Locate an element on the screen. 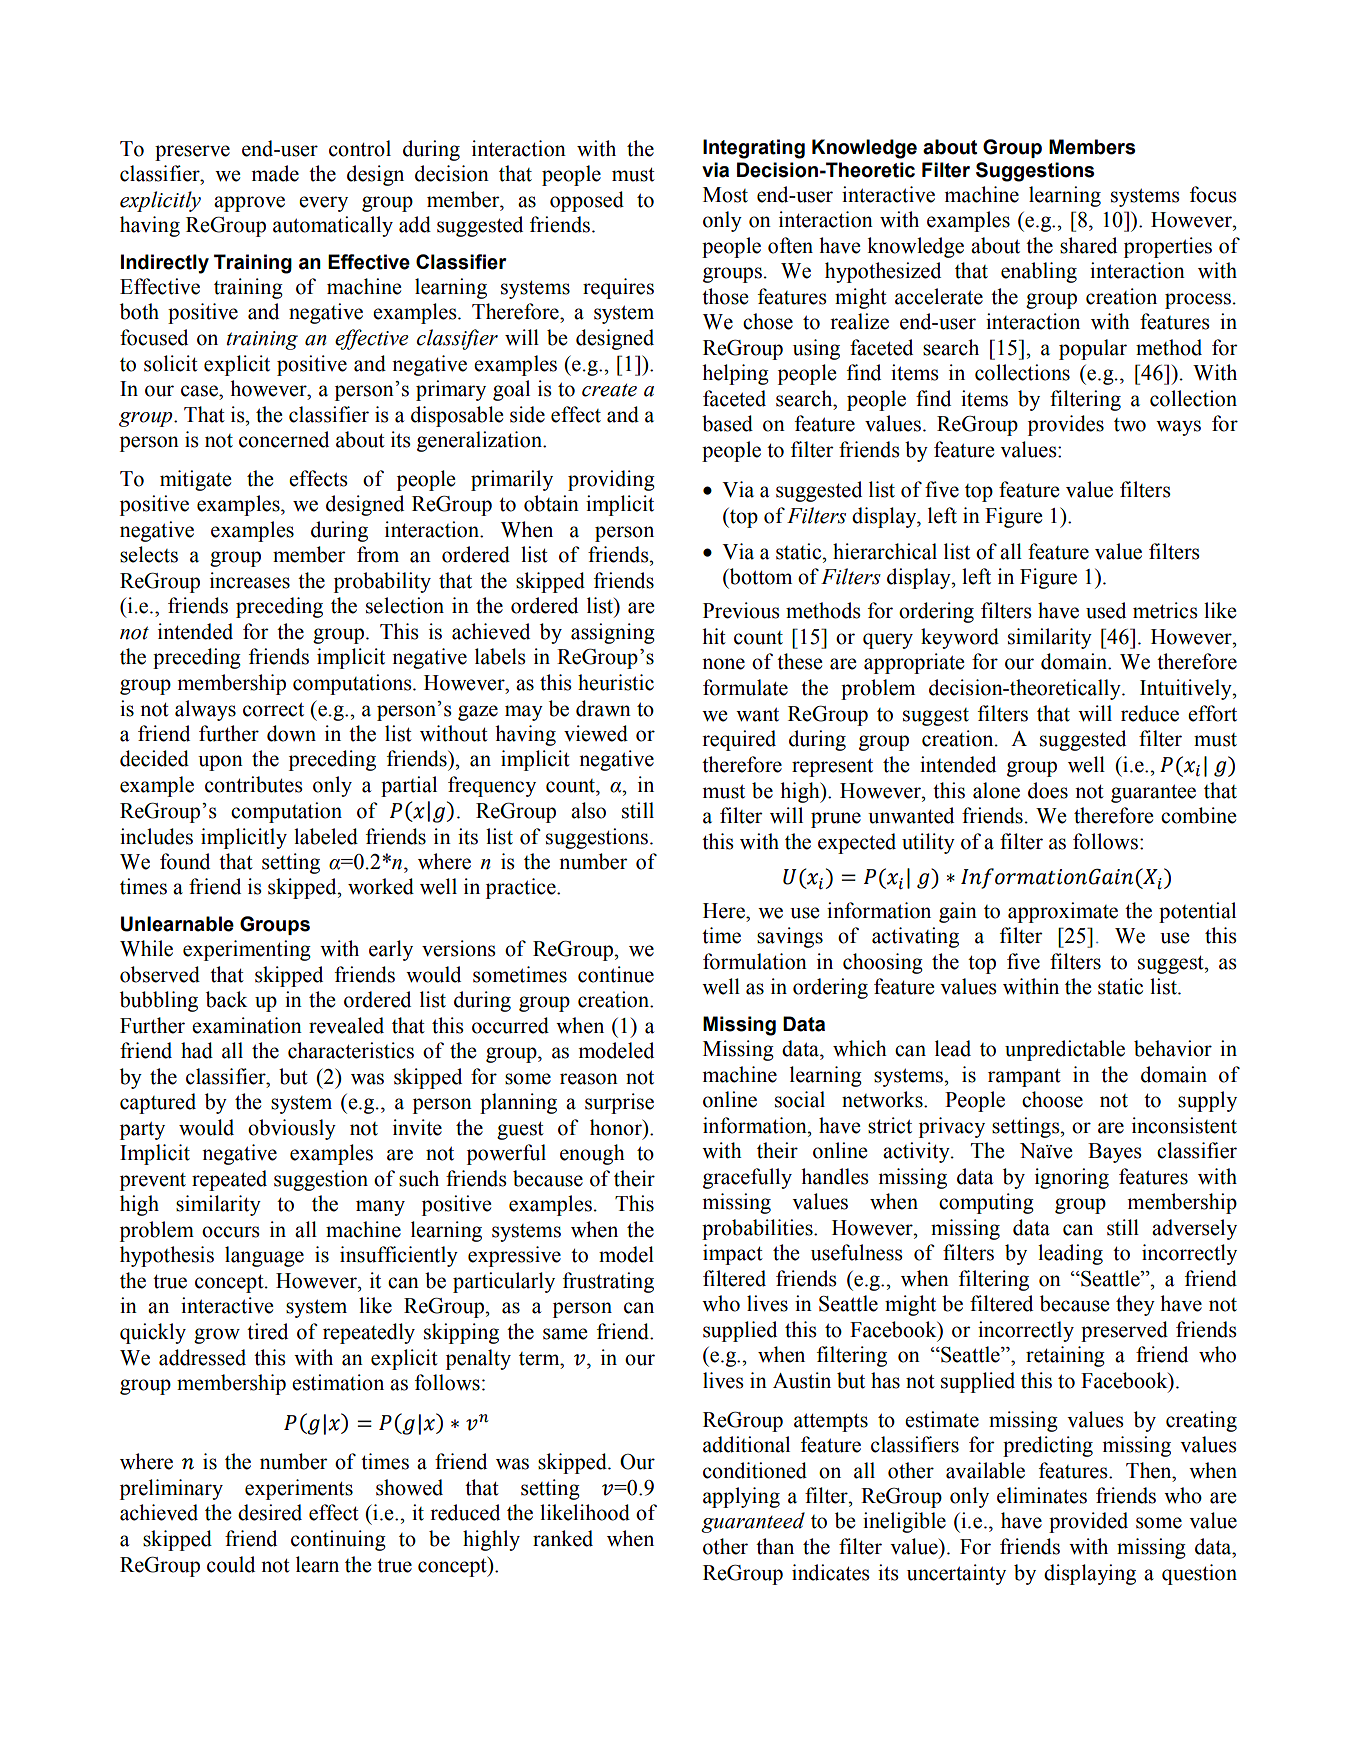  approve is located at coordinates (249, 204).
